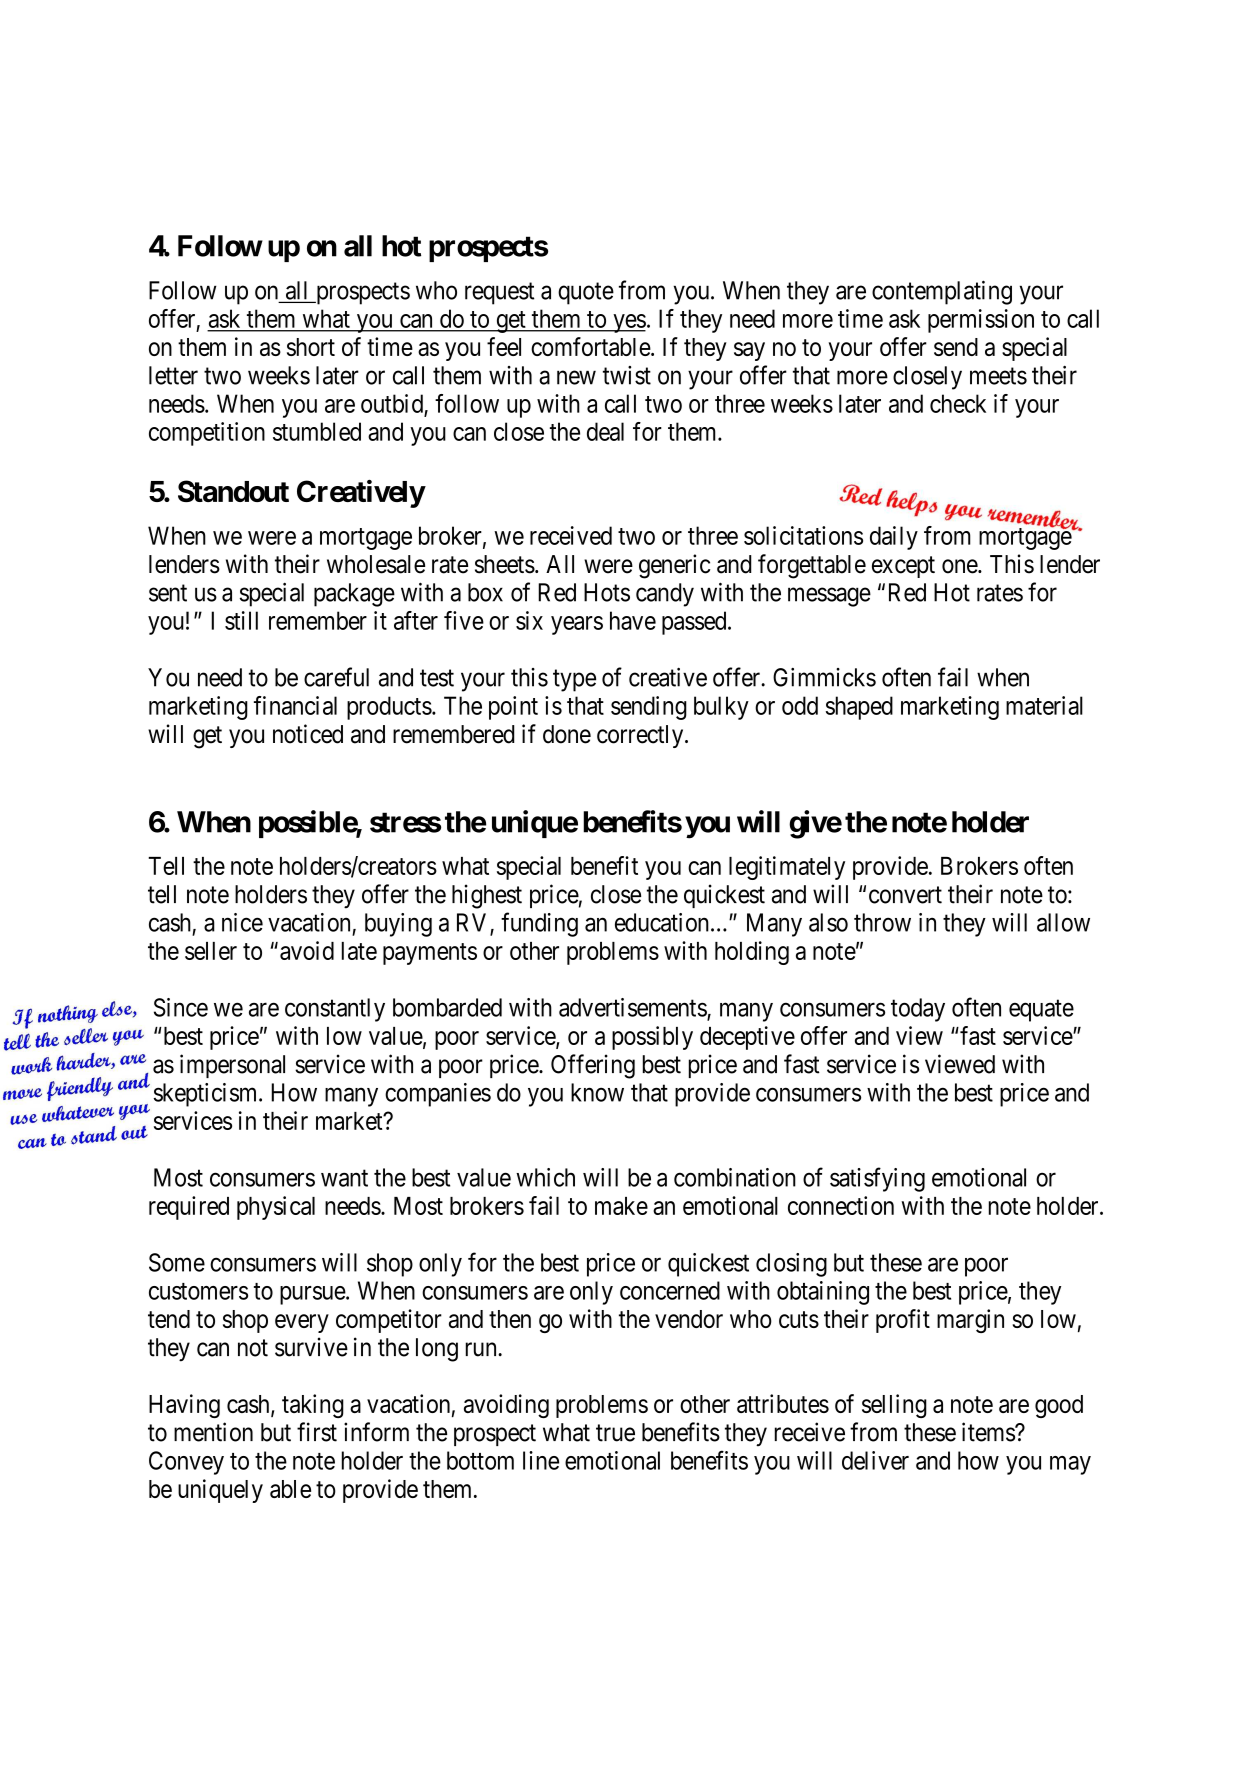 This screenshot has width=1254, height=1775. Describe the element at coordinates (233, 491) in the screenshot. I see `Standout` at that location.
